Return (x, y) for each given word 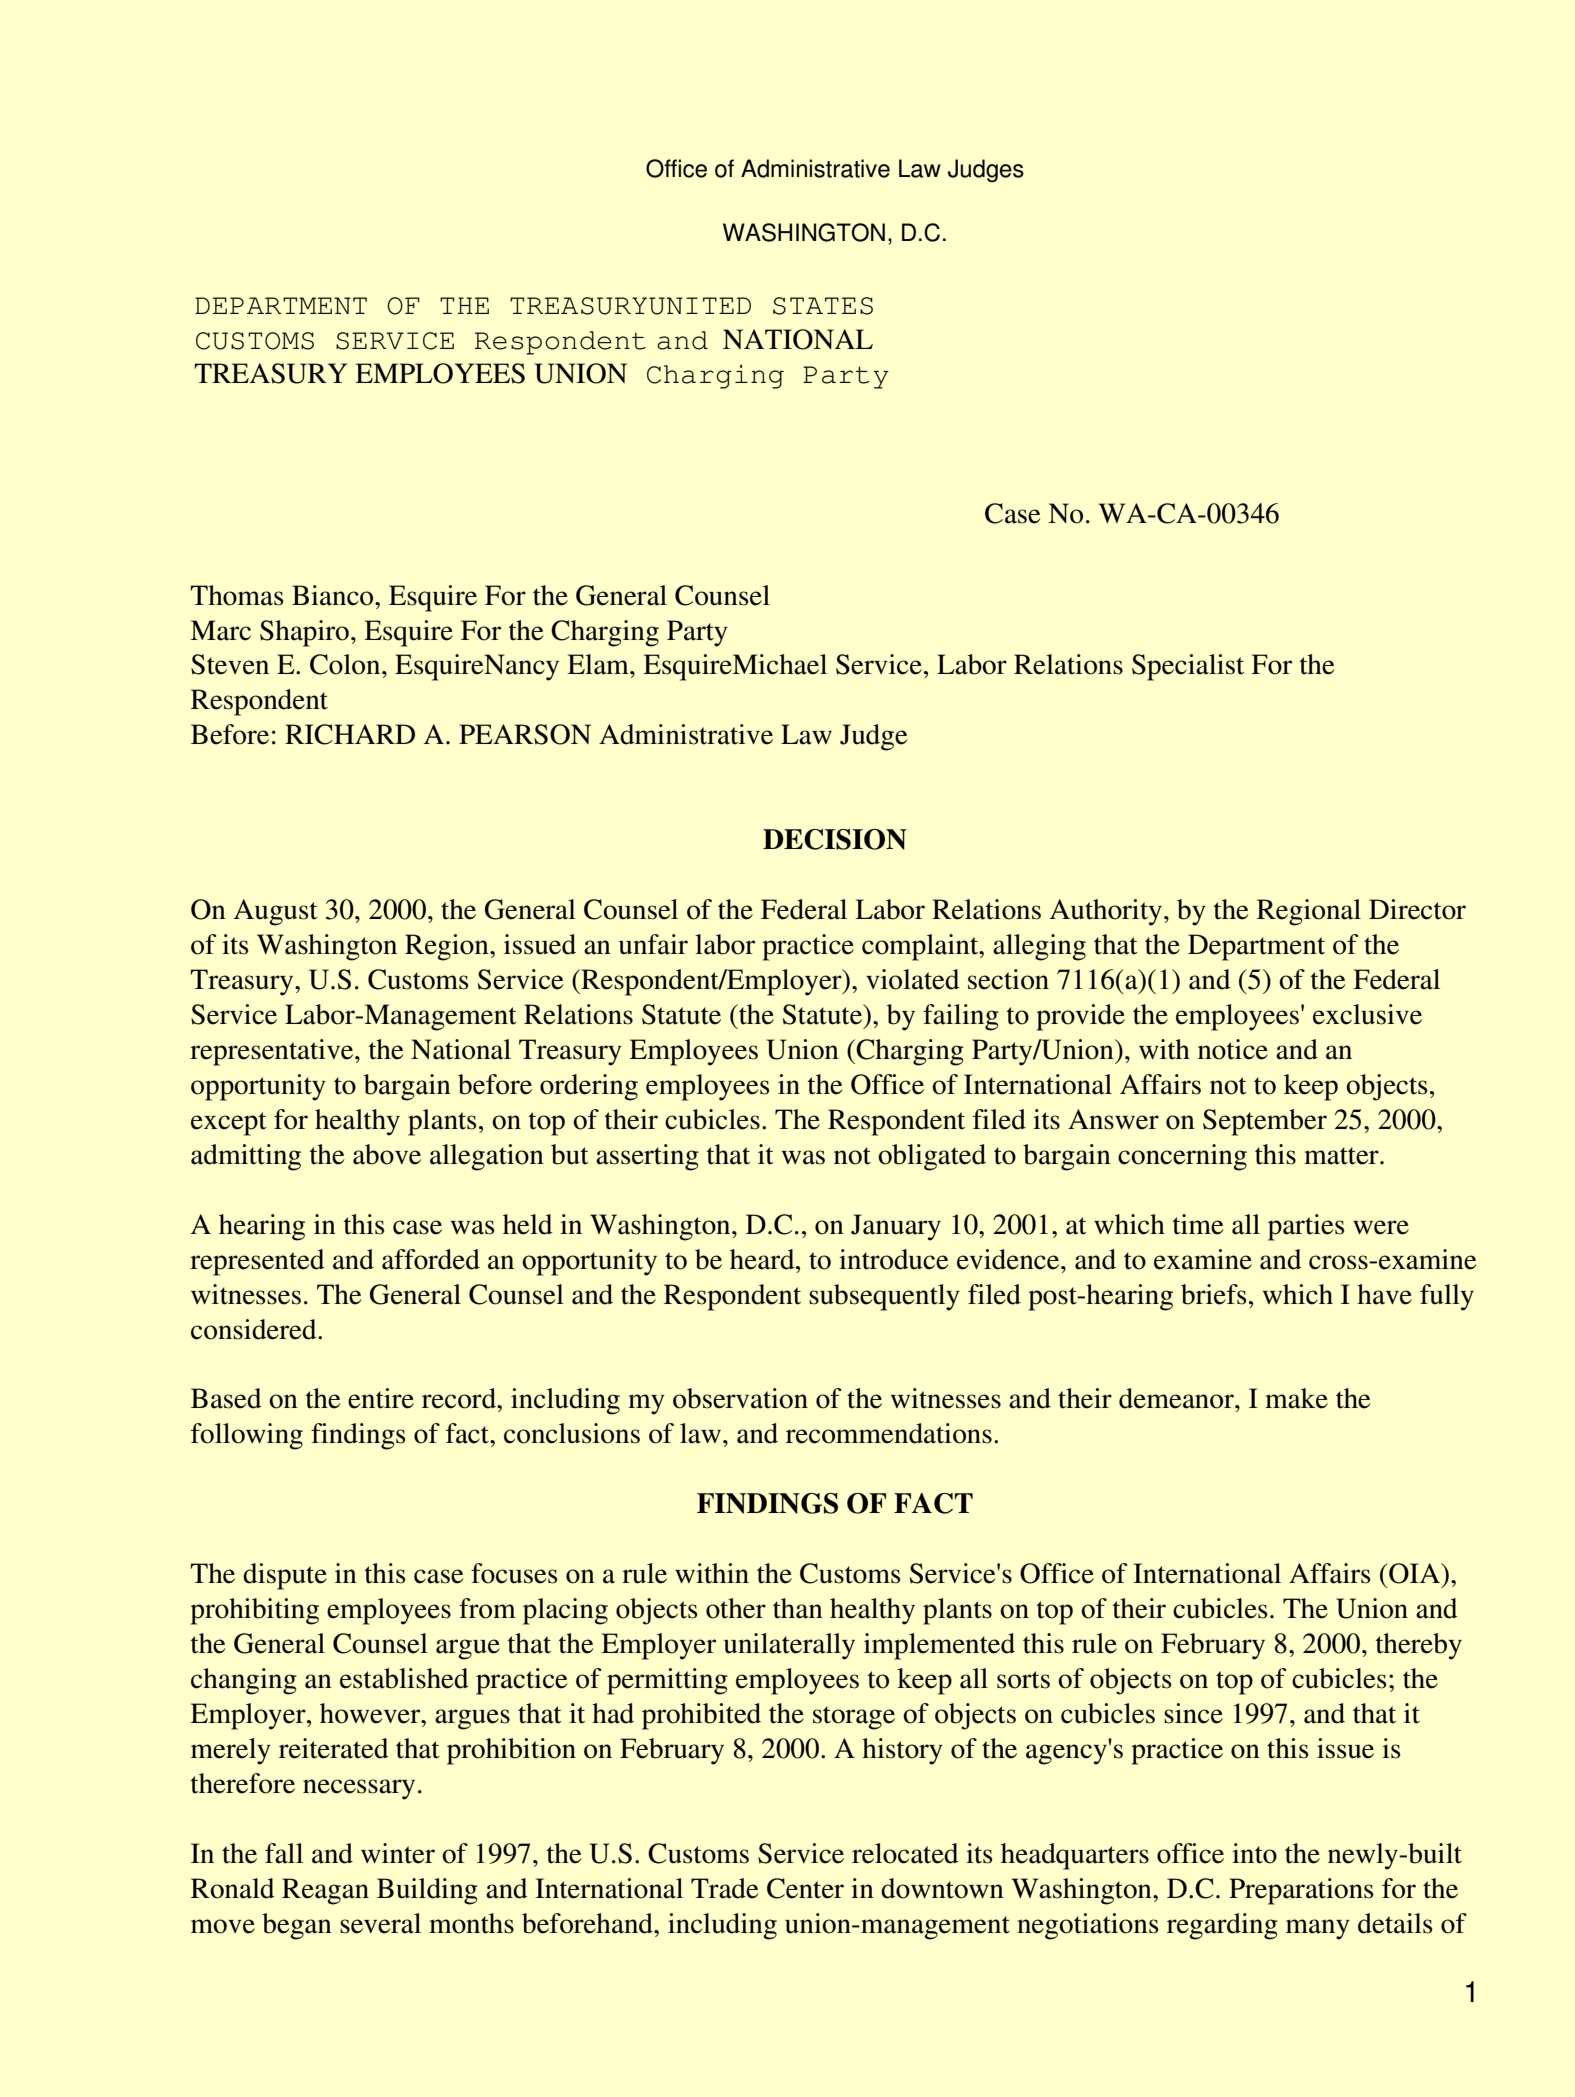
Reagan (325, 1891)
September (1265, 1122)
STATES (823, 306)
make (1296, 1398)
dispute (285, 1576)
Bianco (334, 595)
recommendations (889, 1433)
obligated (932, 1157)
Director (1417, 909)
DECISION (835, 839)
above (387, 1154)
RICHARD (350, 734)
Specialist (1188, 667)
